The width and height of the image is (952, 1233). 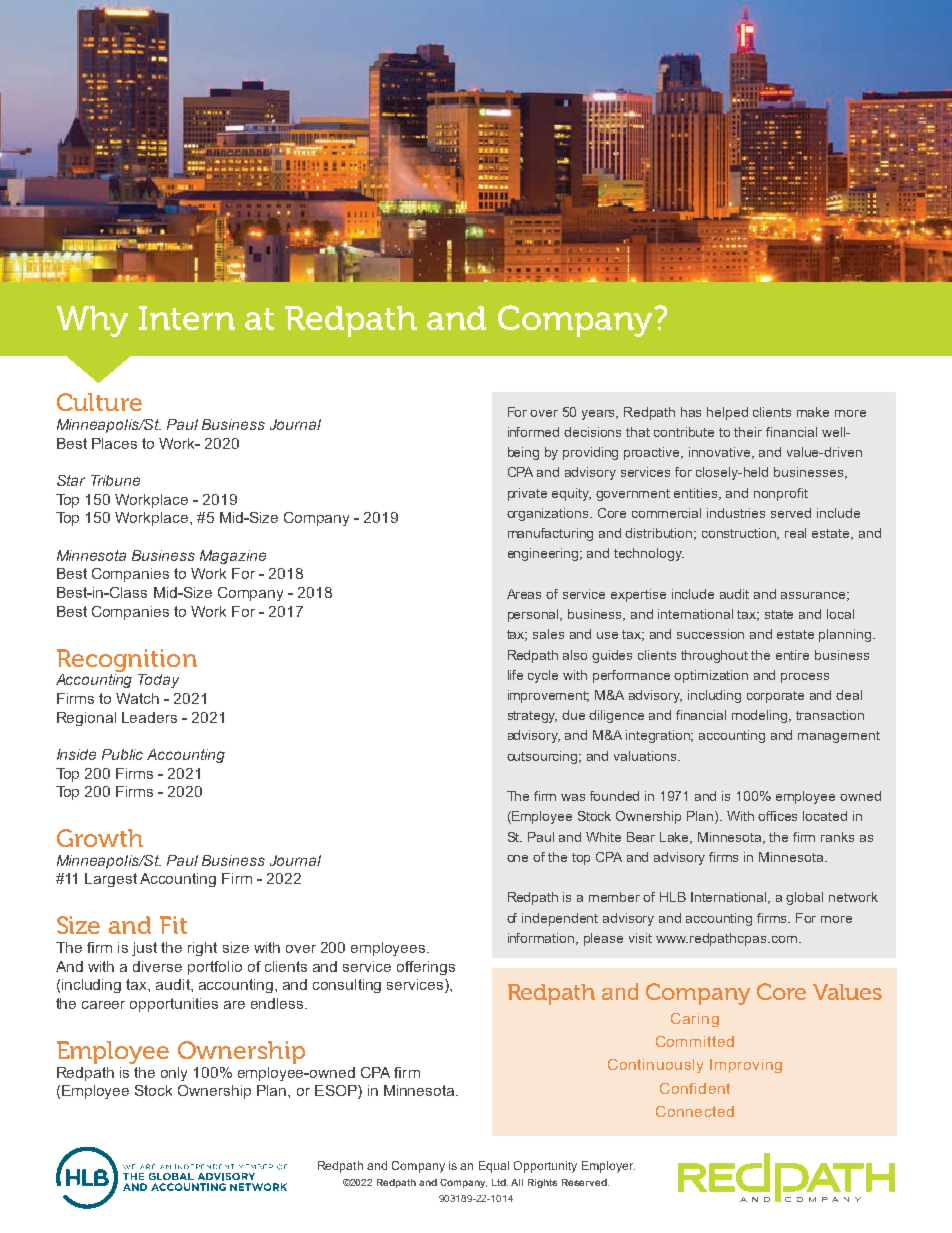 What do you see at coordinates (517, 858) in the image?
I see `one` at bounding box center [517, 858].
